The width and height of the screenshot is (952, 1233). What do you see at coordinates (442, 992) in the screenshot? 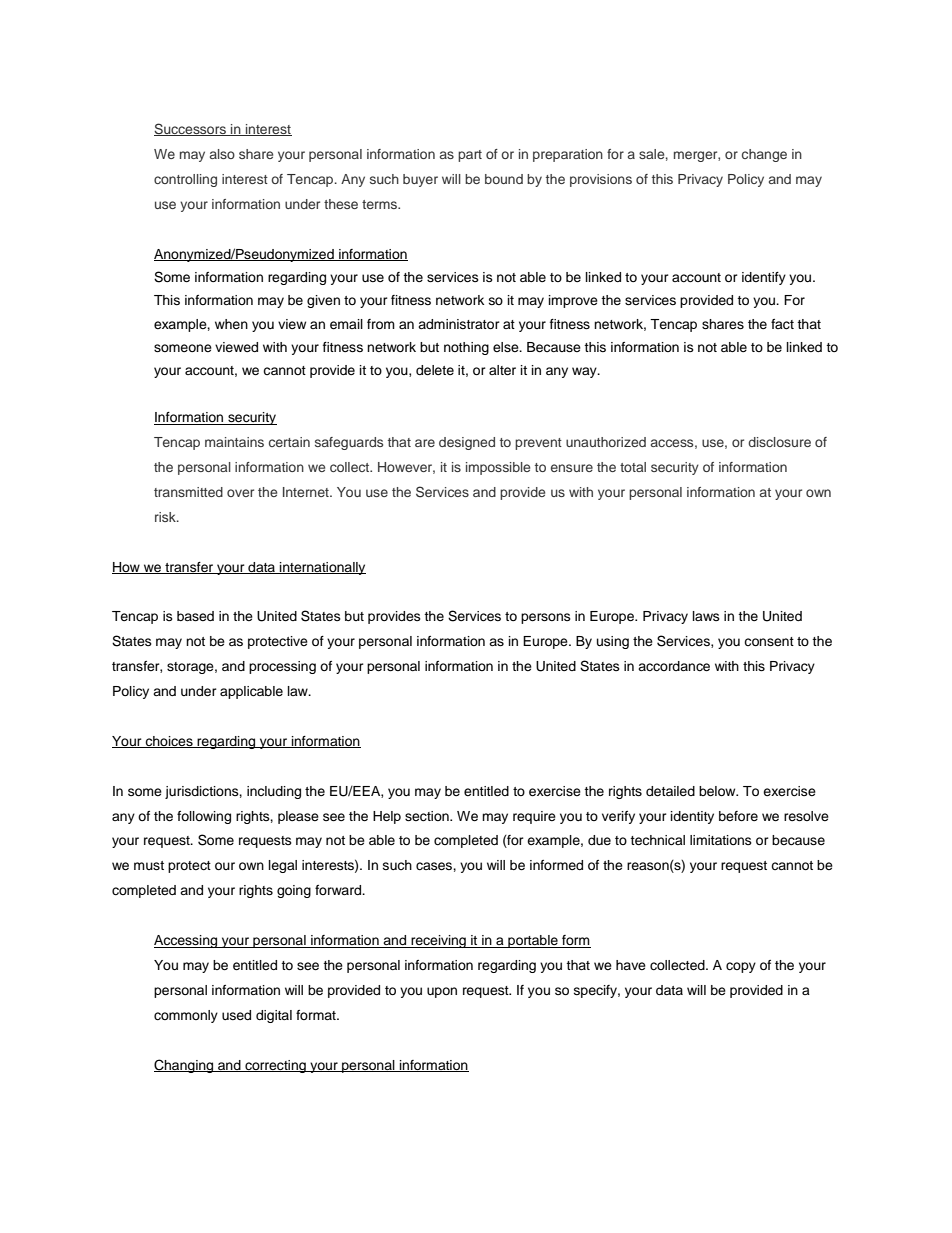
I see `upon` at bounding box center [442, 992].
